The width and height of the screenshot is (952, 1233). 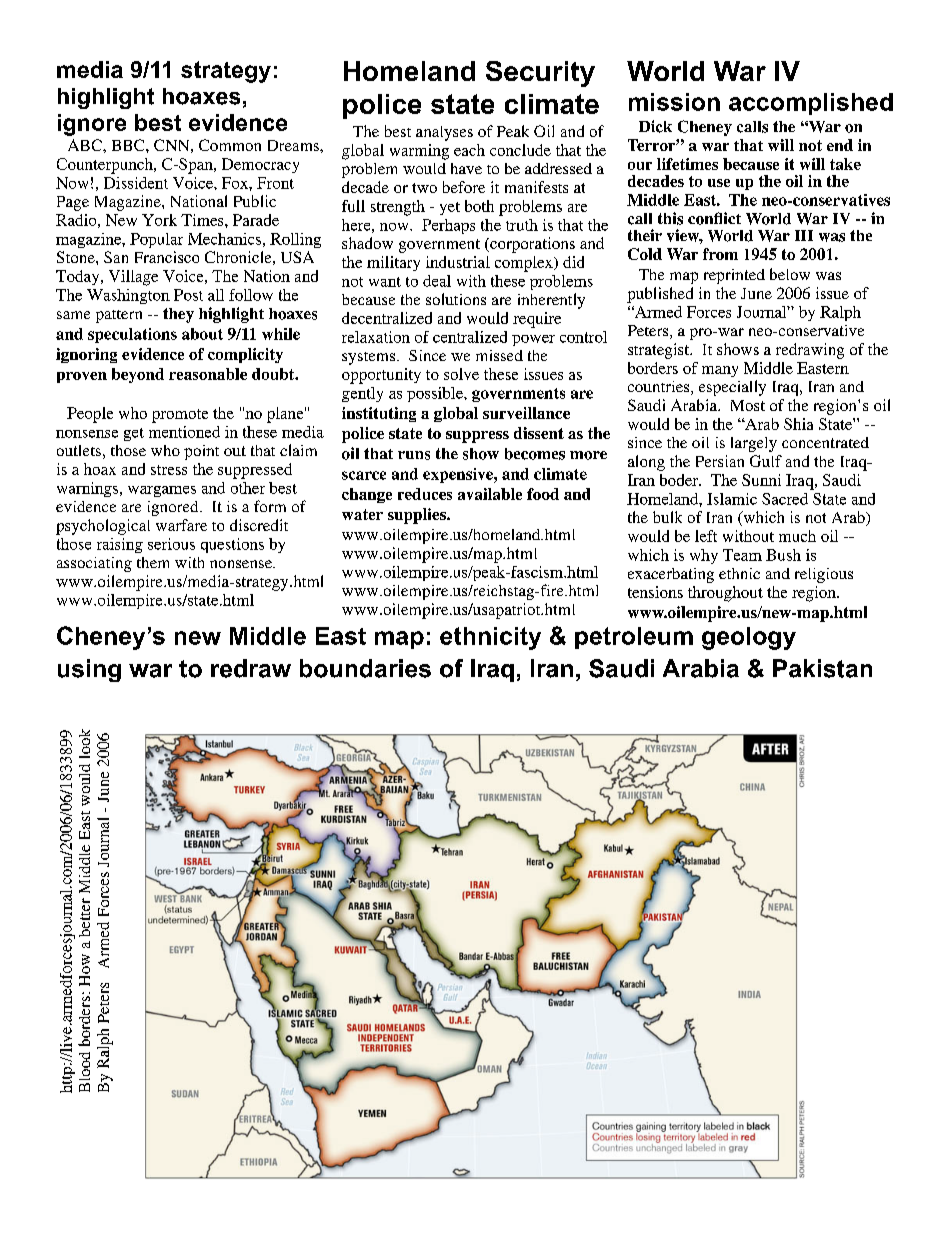 I want to click on using, so click(x=89, y=670).
